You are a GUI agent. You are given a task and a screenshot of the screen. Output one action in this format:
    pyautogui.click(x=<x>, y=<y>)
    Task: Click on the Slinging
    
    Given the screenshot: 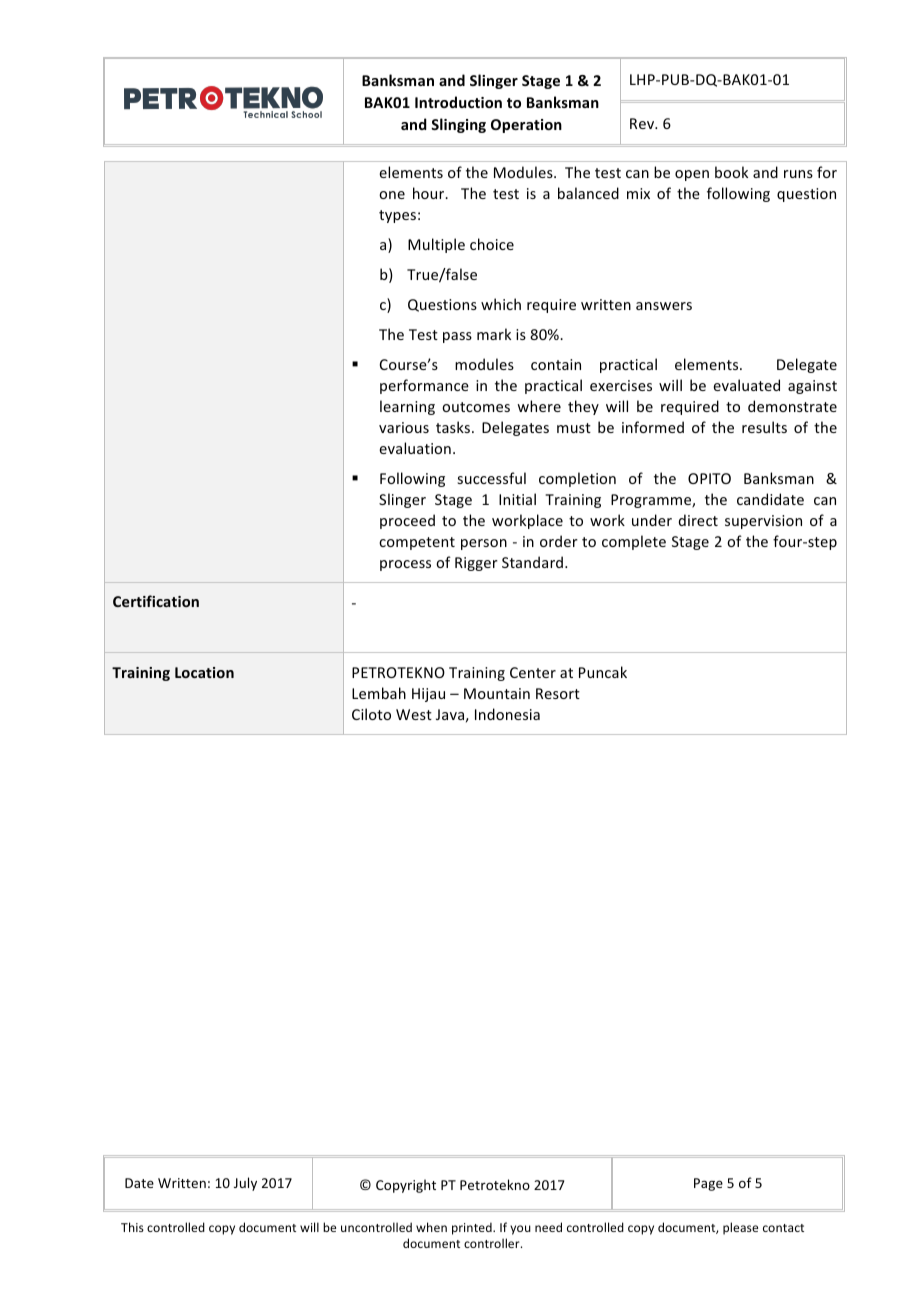 What is the action you would take?
    pyautogui.click(x=458, y=125)
